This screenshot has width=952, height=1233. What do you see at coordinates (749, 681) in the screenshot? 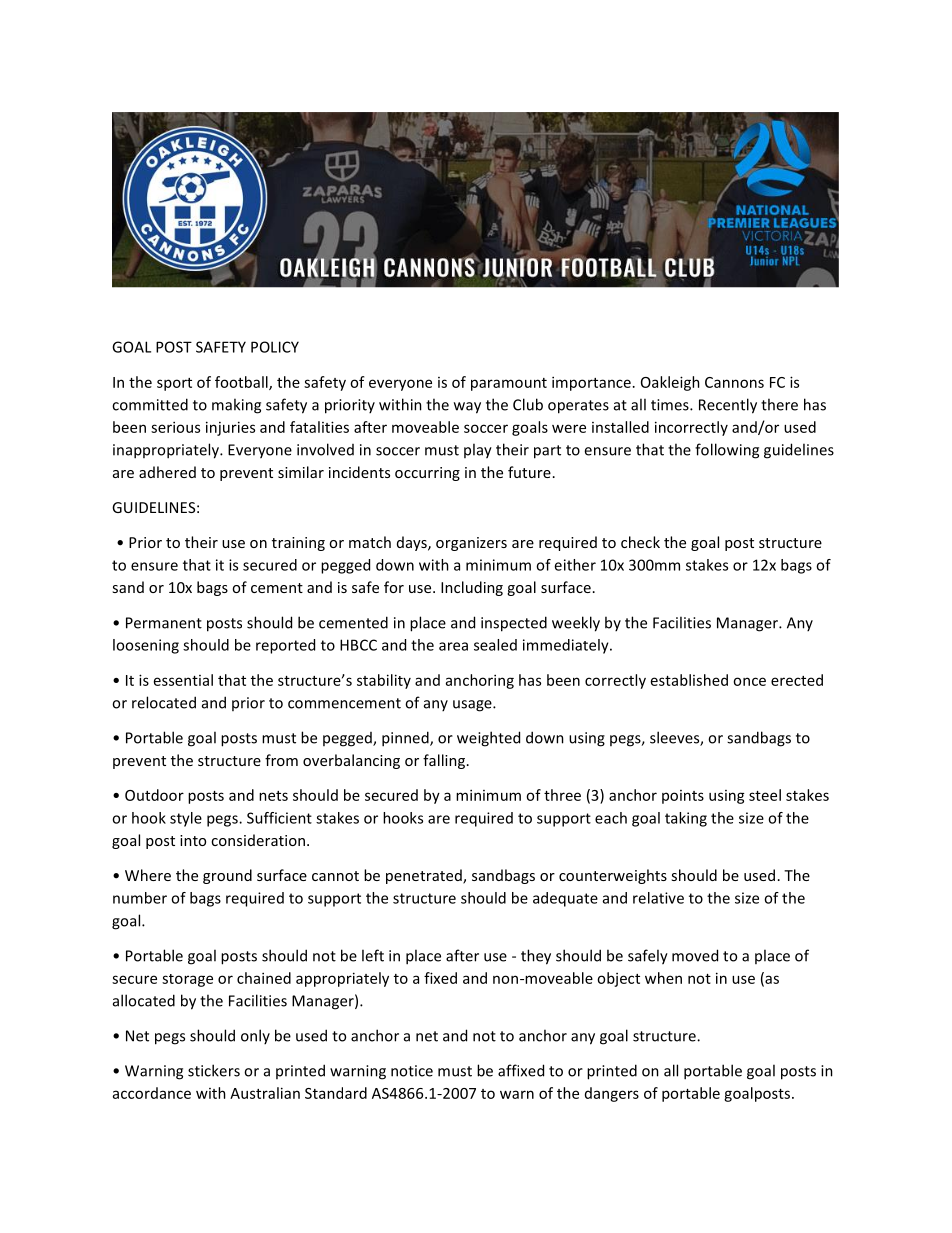
I see `once` at bounding box center [749, 681].
